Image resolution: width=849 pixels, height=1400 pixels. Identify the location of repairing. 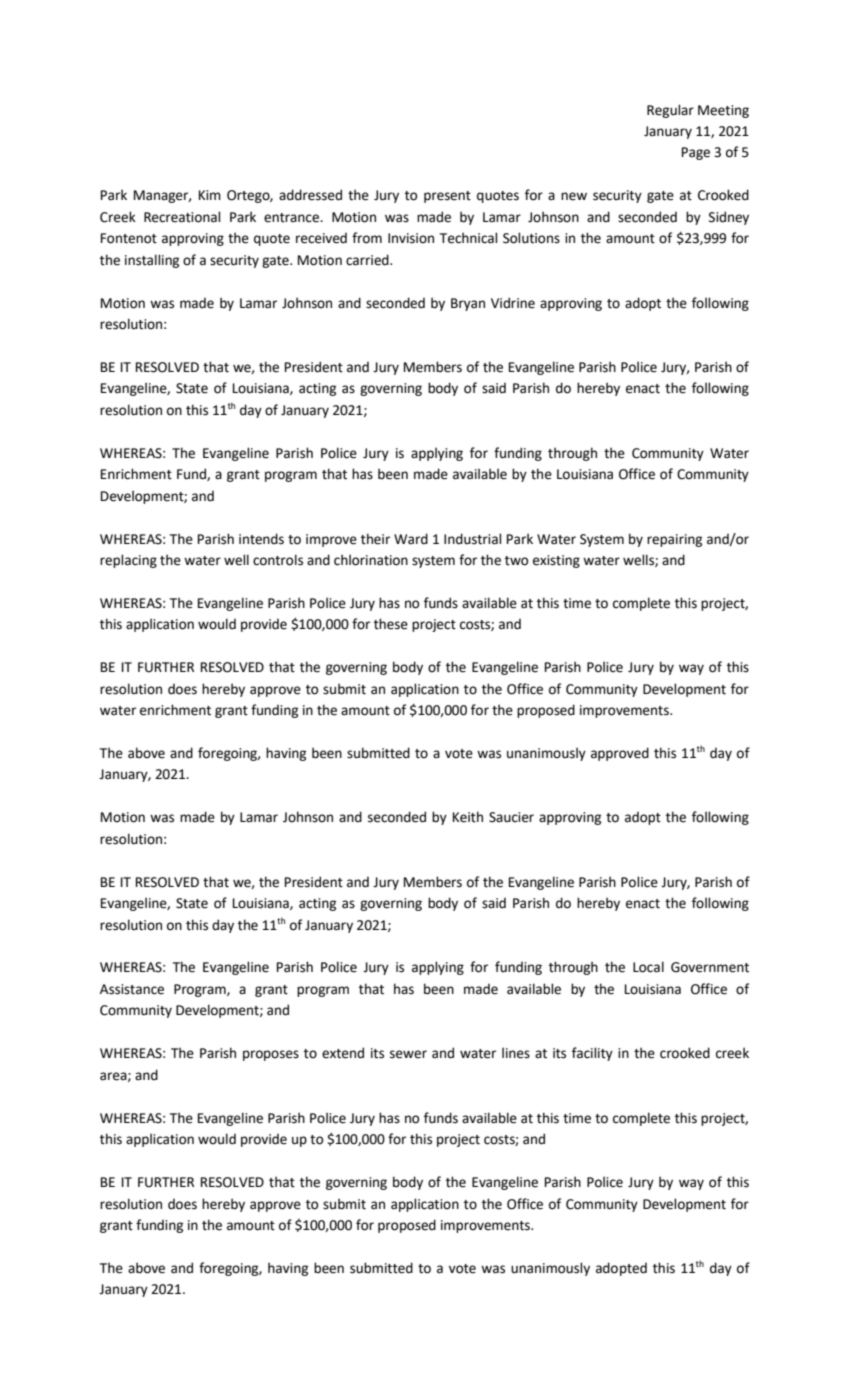
(674, 540).
